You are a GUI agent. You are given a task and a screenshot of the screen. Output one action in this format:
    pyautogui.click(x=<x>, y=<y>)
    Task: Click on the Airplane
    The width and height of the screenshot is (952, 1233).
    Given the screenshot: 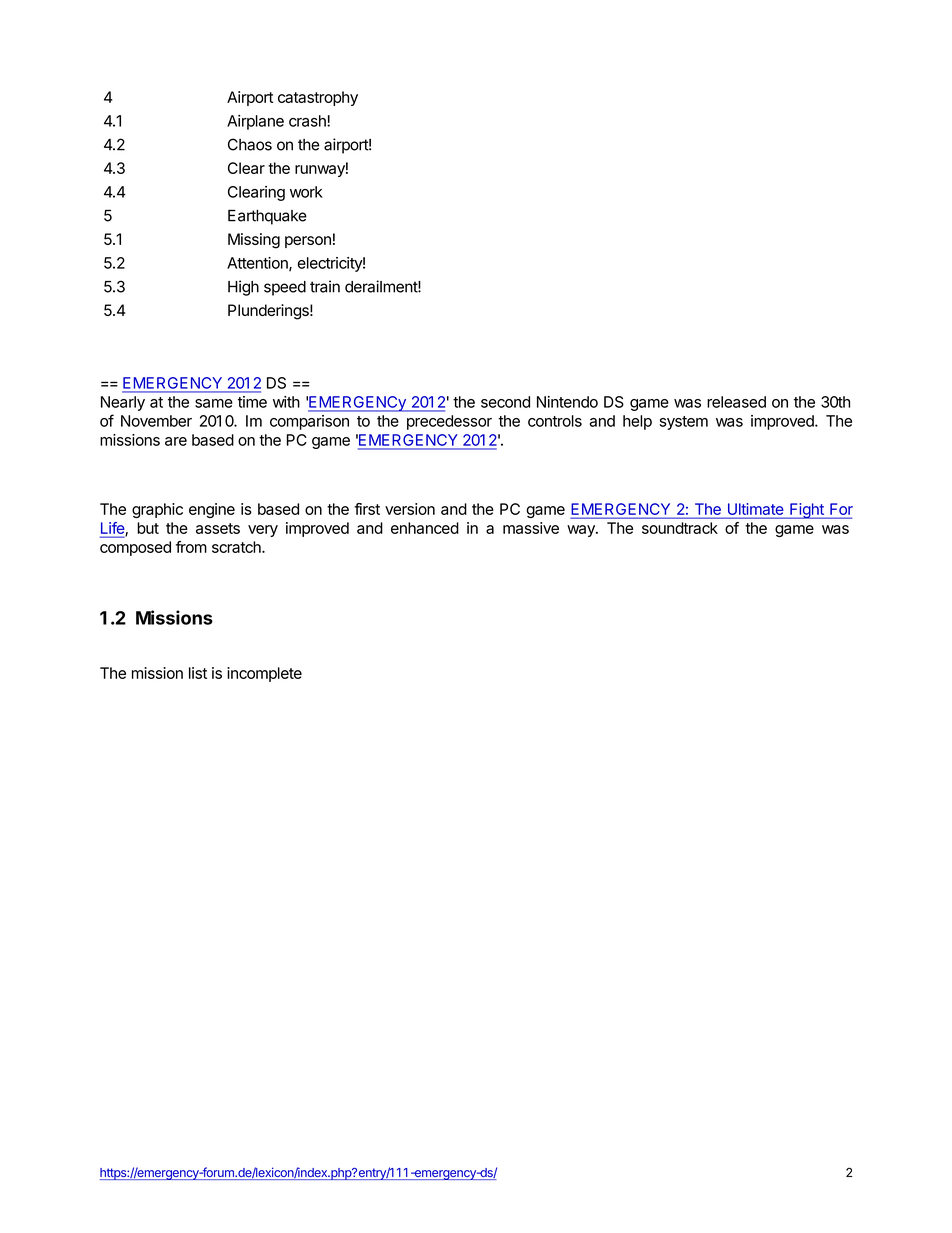 What is the action you would take?
    pyautogui.click(x=255, y=122)
